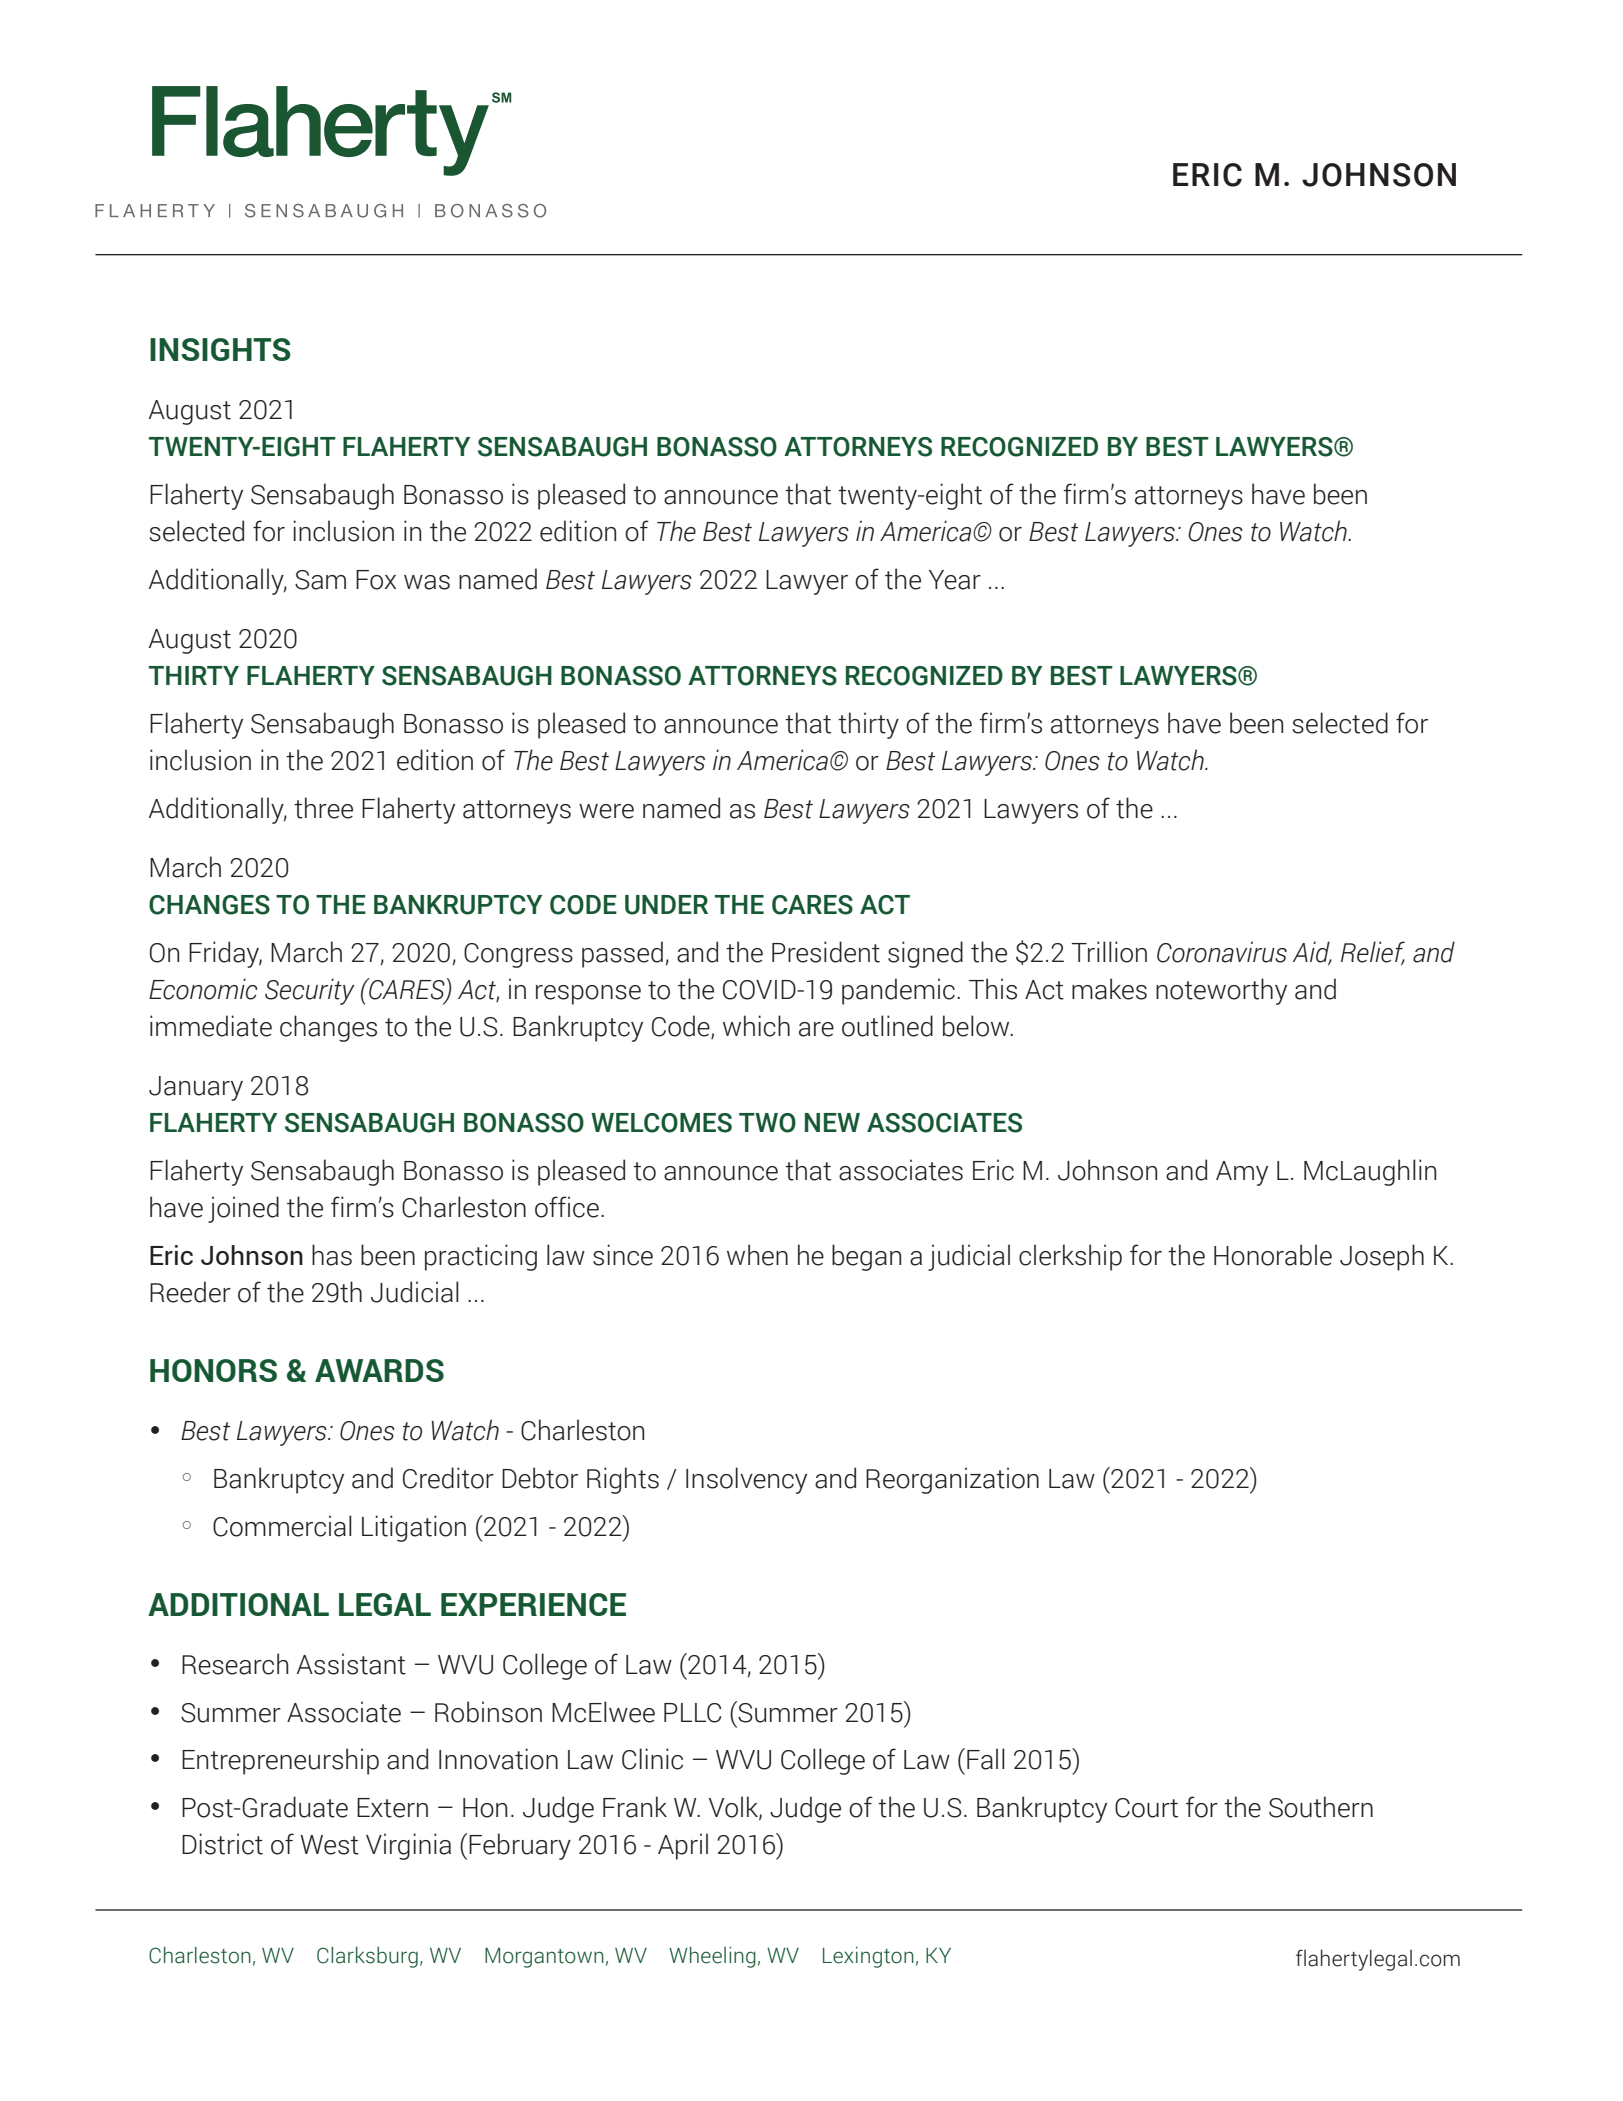 The width and height of the screenshot is (1623, 2101). Describe the element at coordinates (1221, 991) in the screenshot. I see `noteworthy` at that location.
